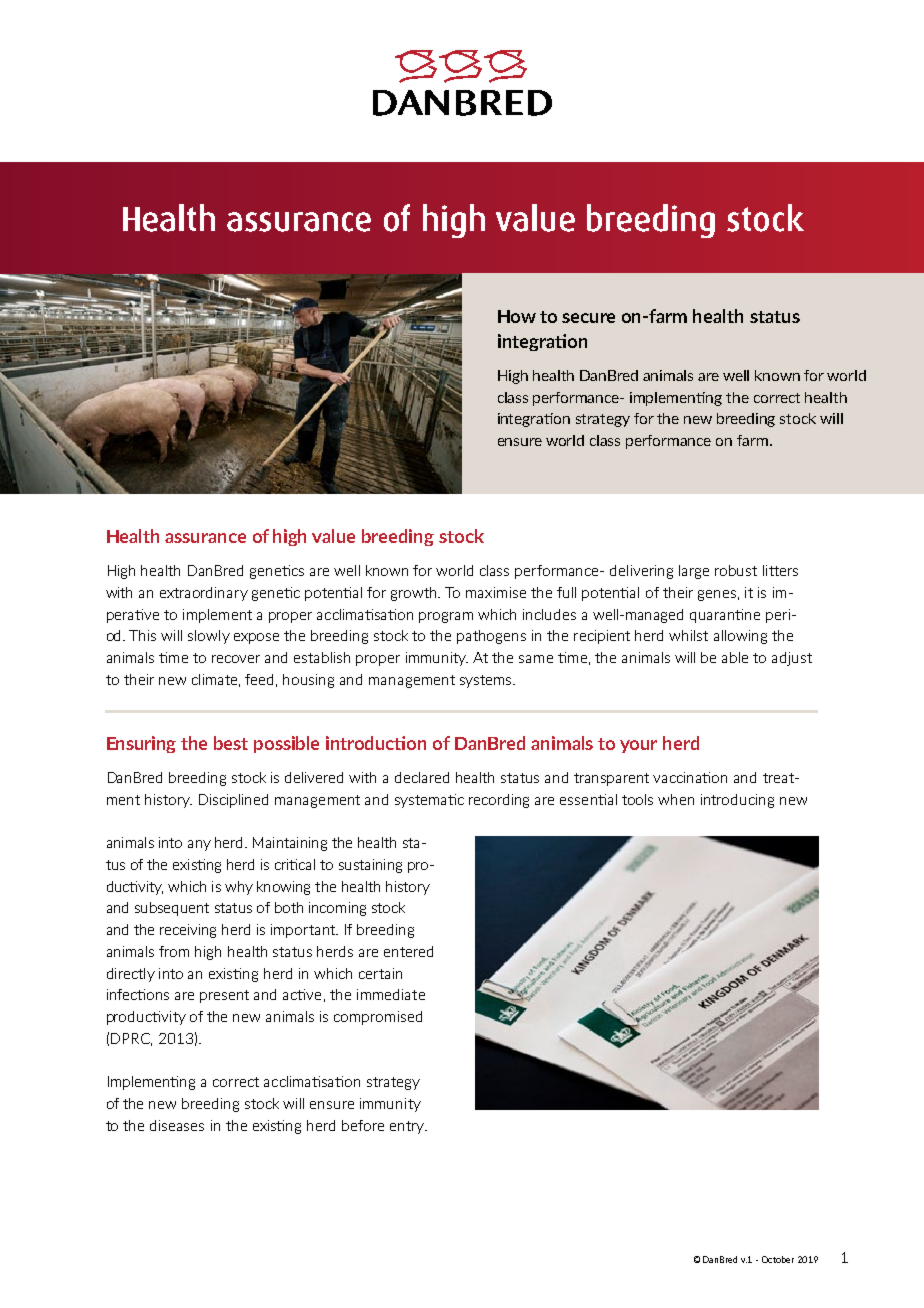  Describe the element at coordinates (588, 318) in the page. I see `secure` at that location.
